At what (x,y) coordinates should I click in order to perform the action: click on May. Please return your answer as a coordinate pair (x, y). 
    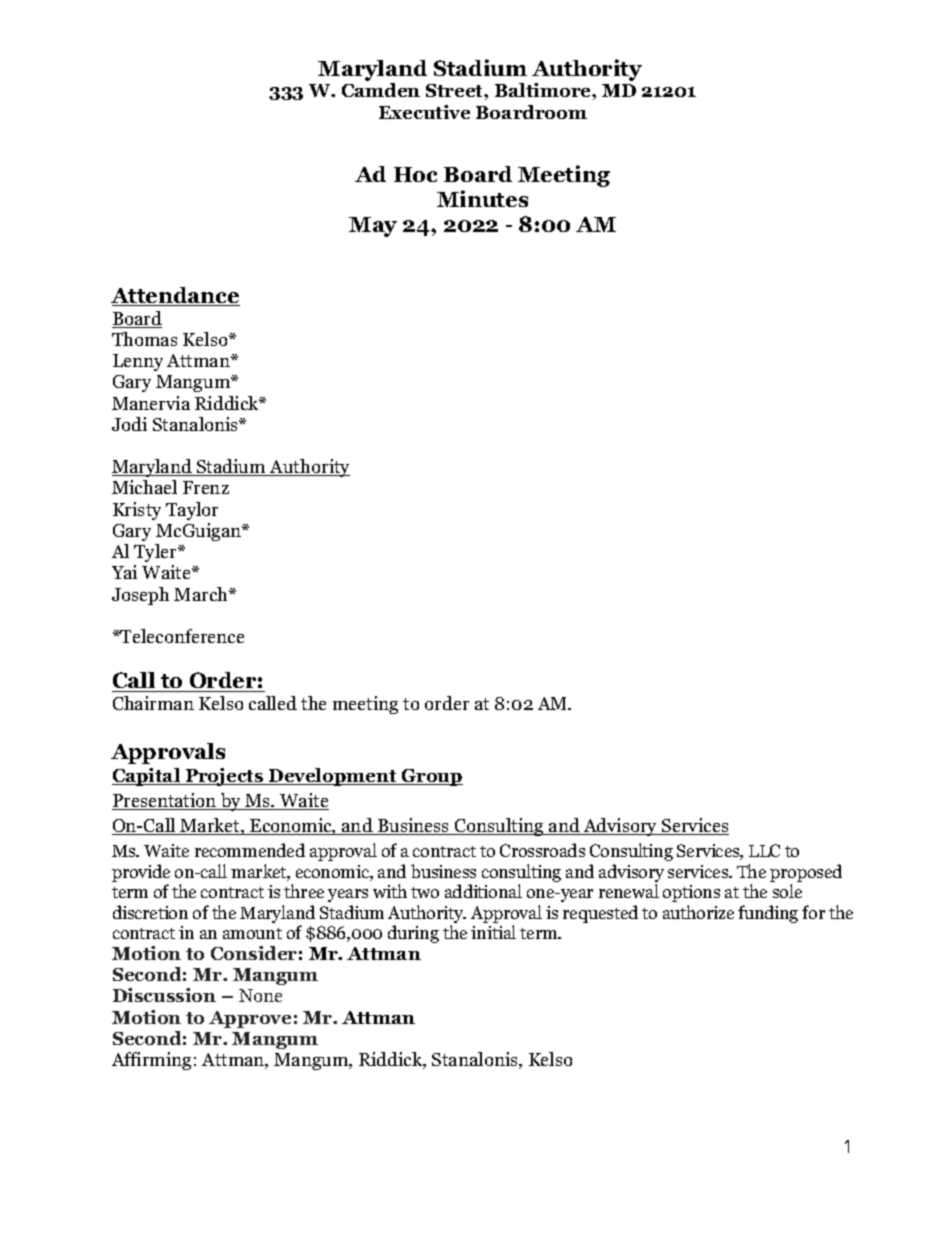
    Looking at the image, I should click on (373, 227).
